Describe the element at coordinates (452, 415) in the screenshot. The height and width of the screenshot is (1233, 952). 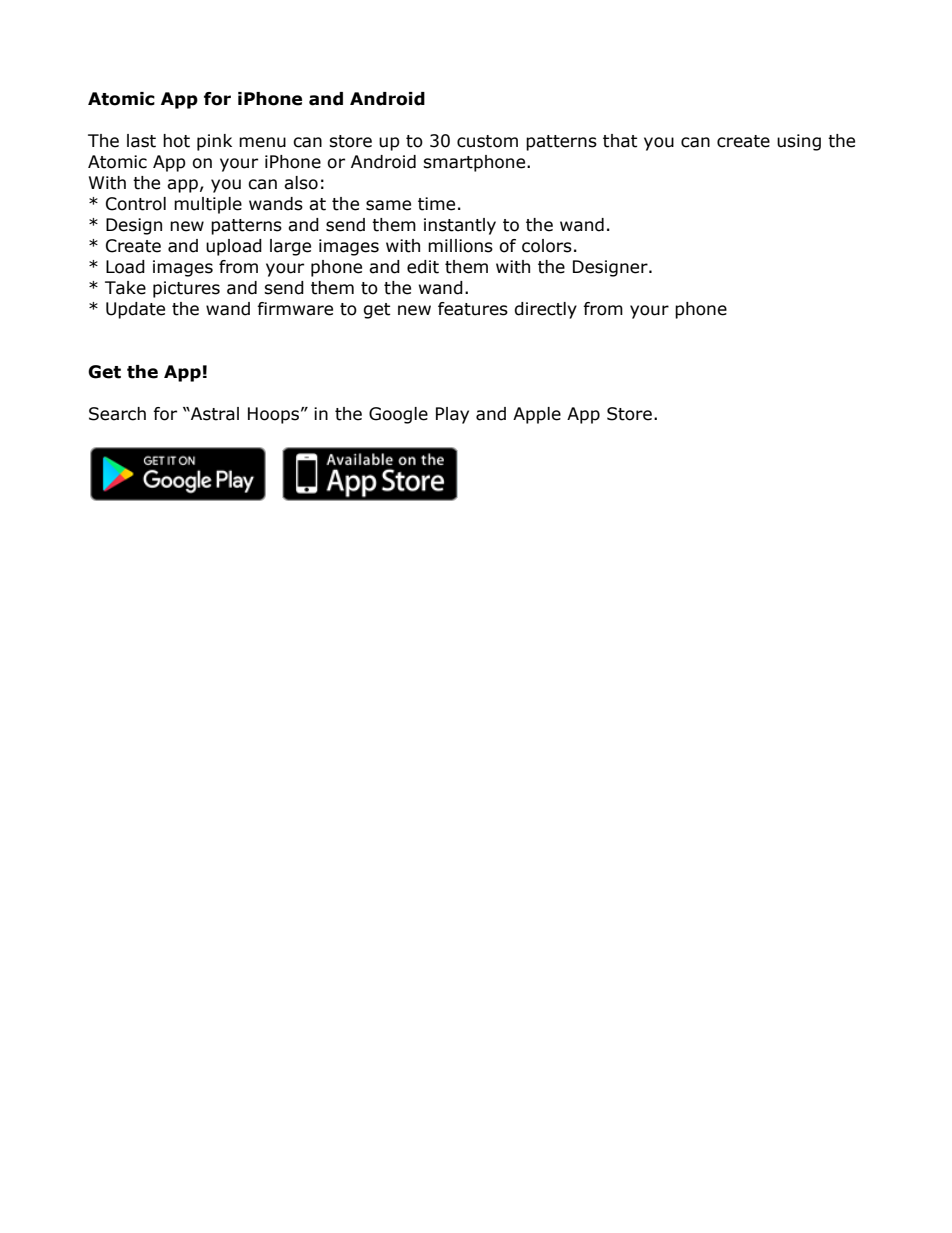
I see `Play` at that location.
